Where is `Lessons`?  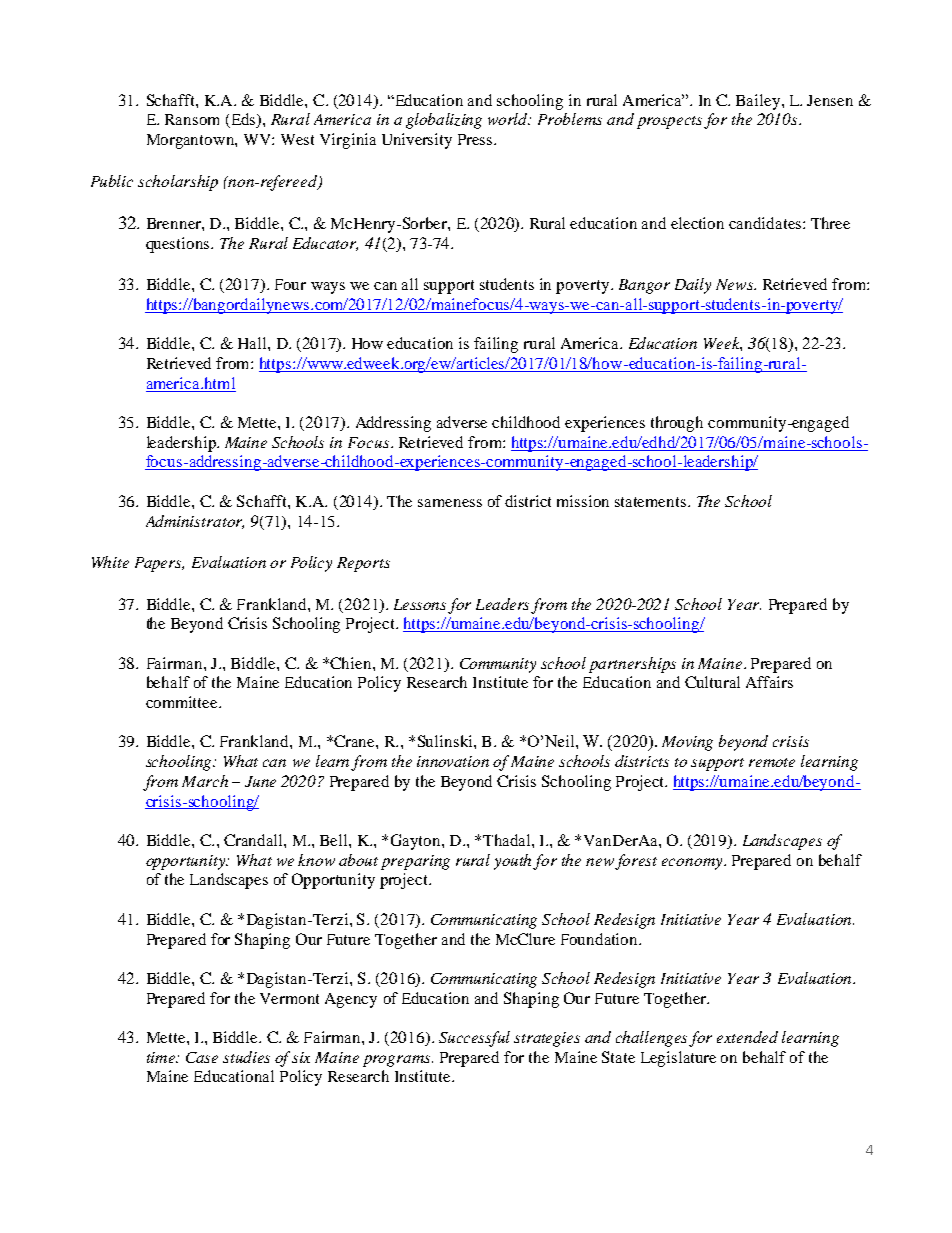
Lessons is located at coordinates (420, 604).
